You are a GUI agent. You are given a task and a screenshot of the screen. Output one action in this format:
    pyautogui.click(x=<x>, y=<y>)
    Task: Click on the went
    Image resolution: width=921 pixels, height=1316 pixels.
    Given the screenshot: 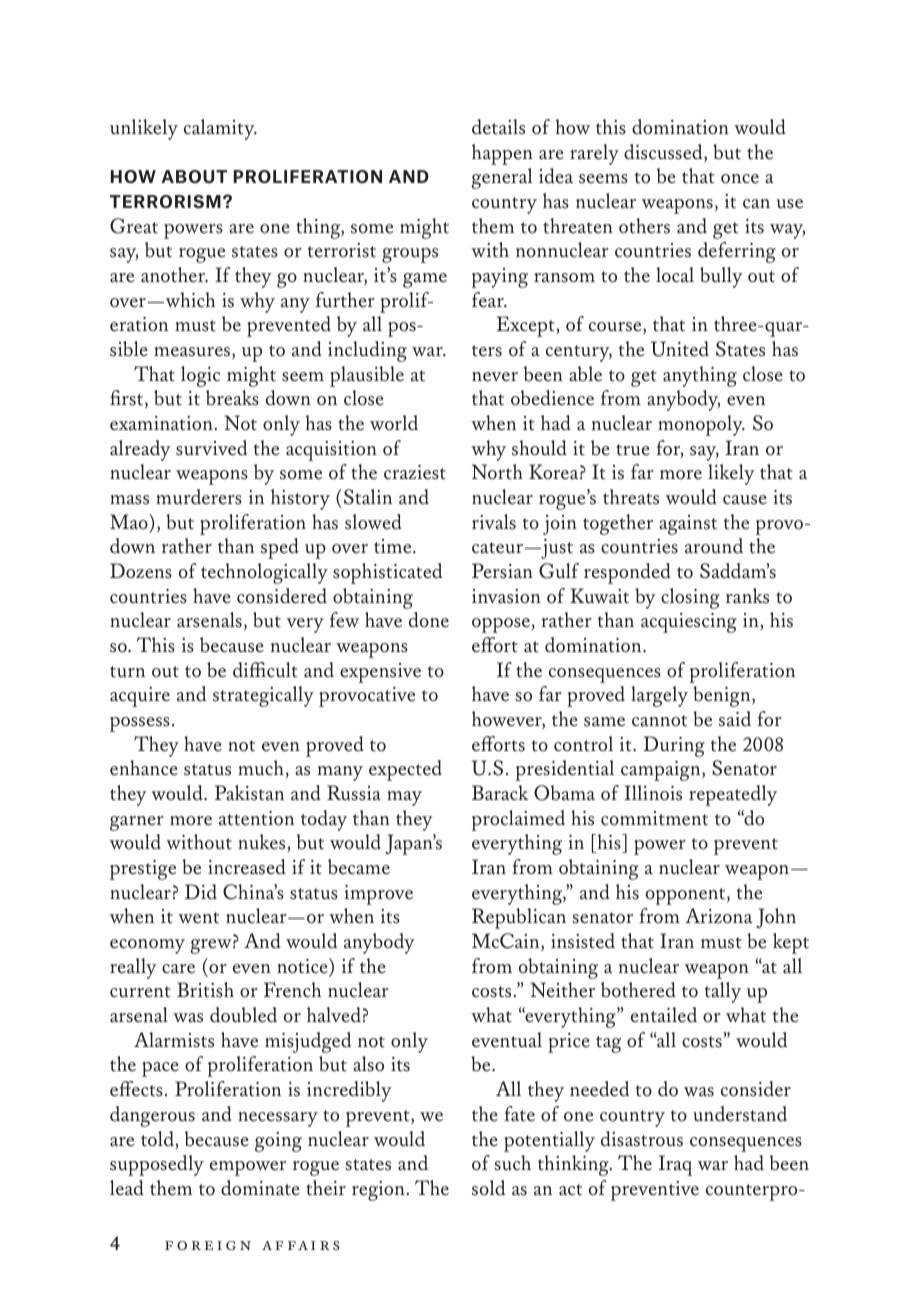 What is the action you would take?
    pyautogui.click(x=198, y=918)
